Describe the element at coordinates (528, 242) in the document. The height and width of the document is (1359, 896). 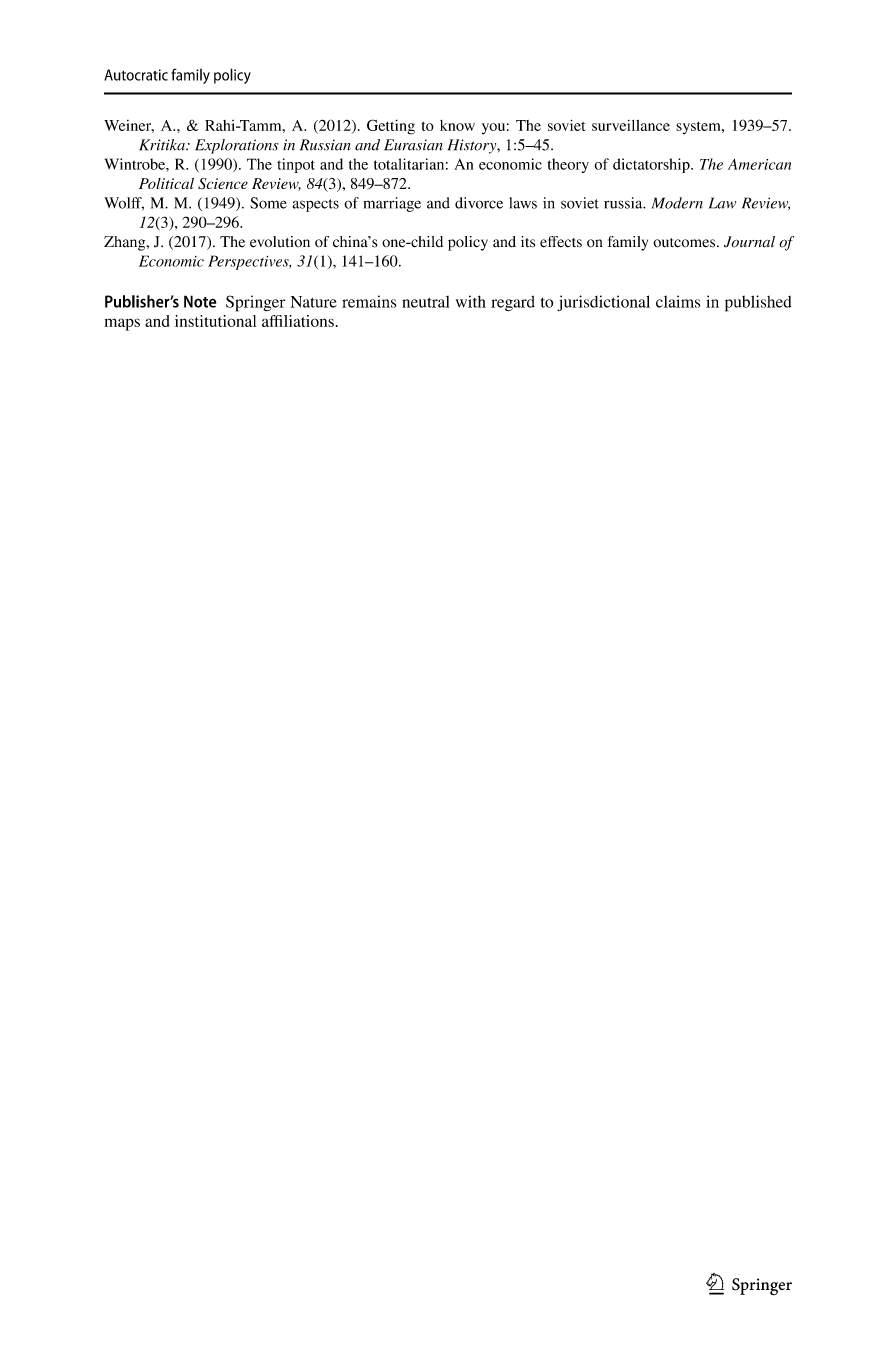
I see `its` at that location.
